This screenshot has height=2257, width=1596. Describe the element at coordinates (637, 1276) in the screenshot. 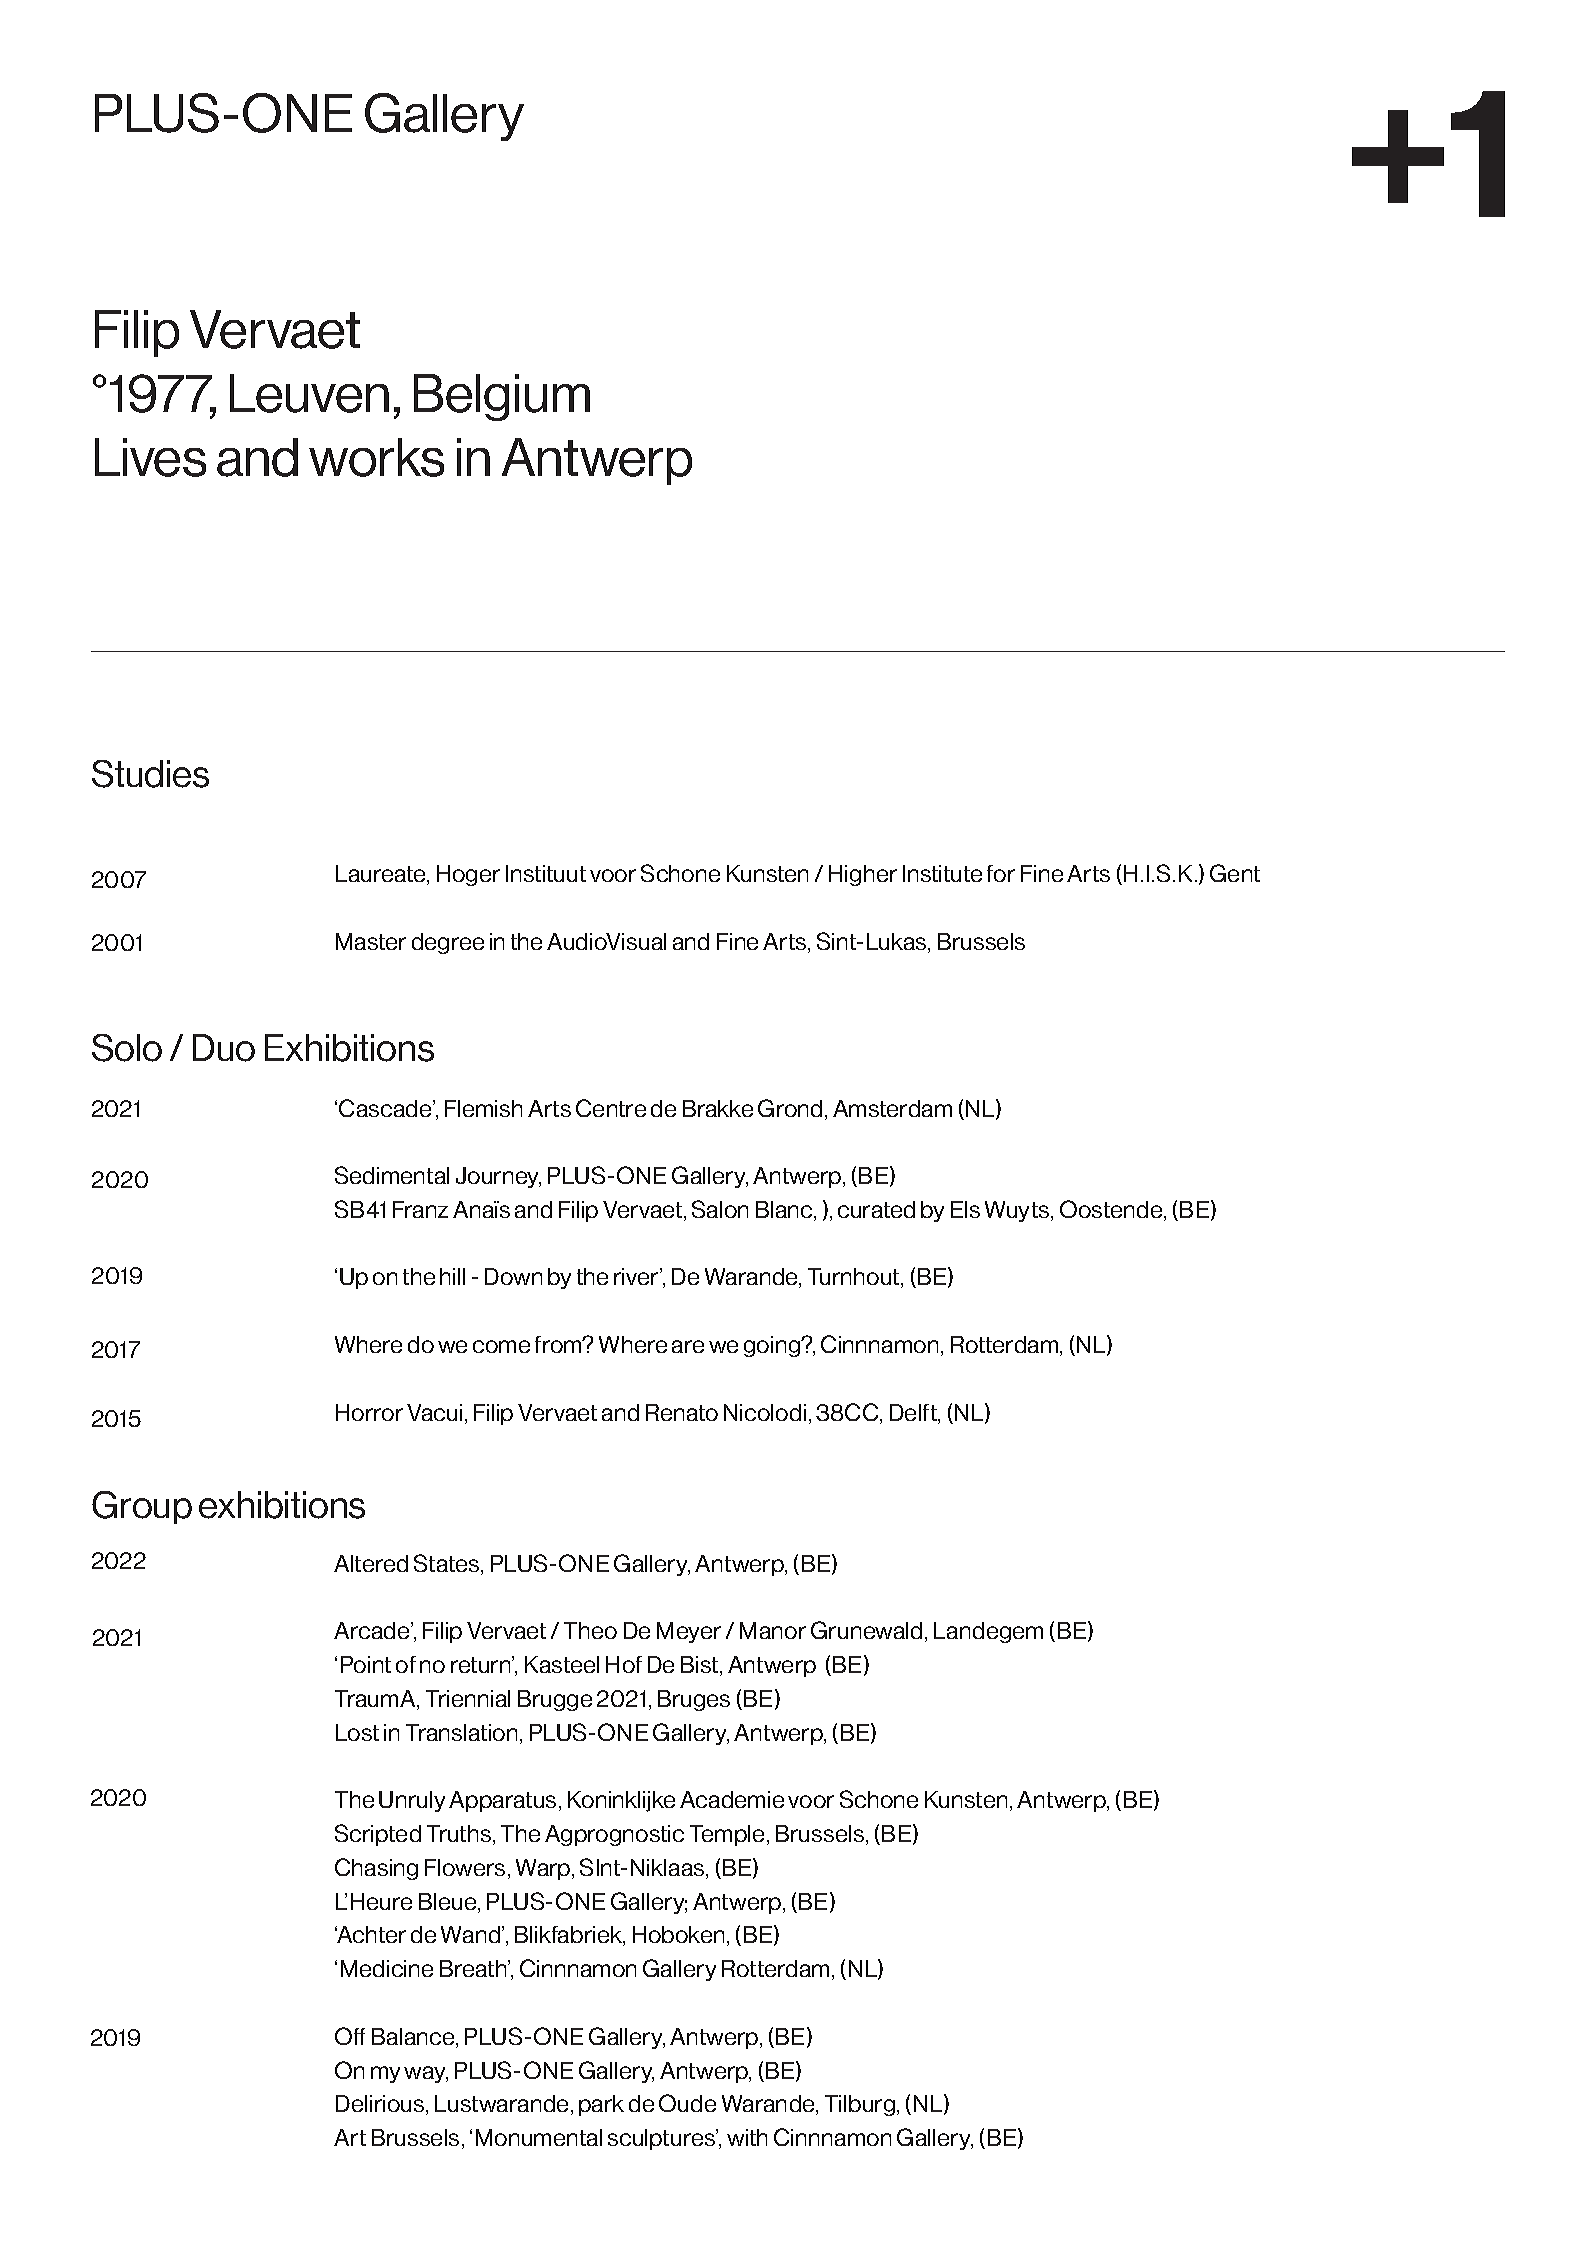

I see `river` at that location.
